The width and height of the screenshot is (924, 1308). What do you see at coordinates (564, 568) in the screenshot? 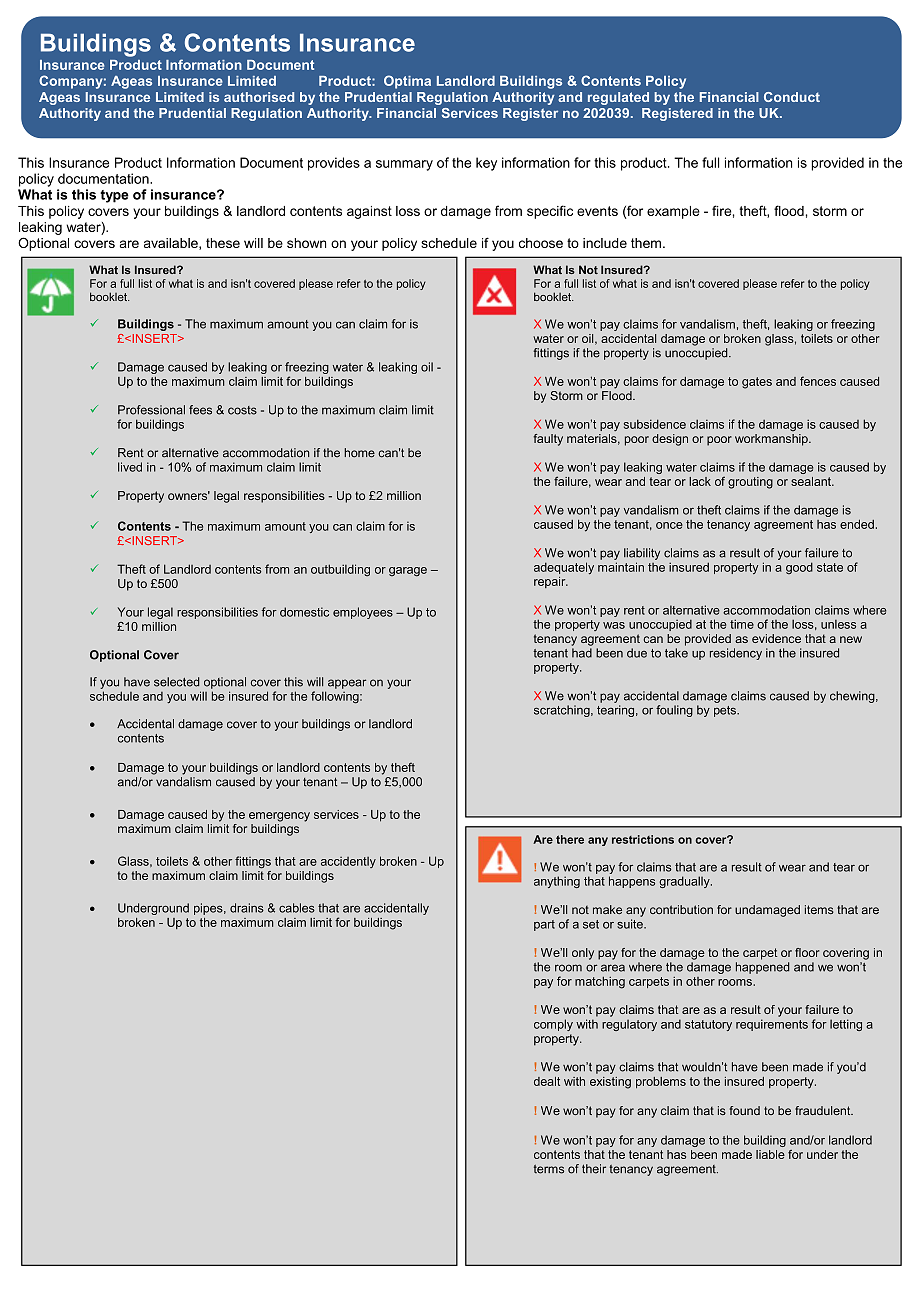
I see `adequately` at bounding box center [564, 568].
